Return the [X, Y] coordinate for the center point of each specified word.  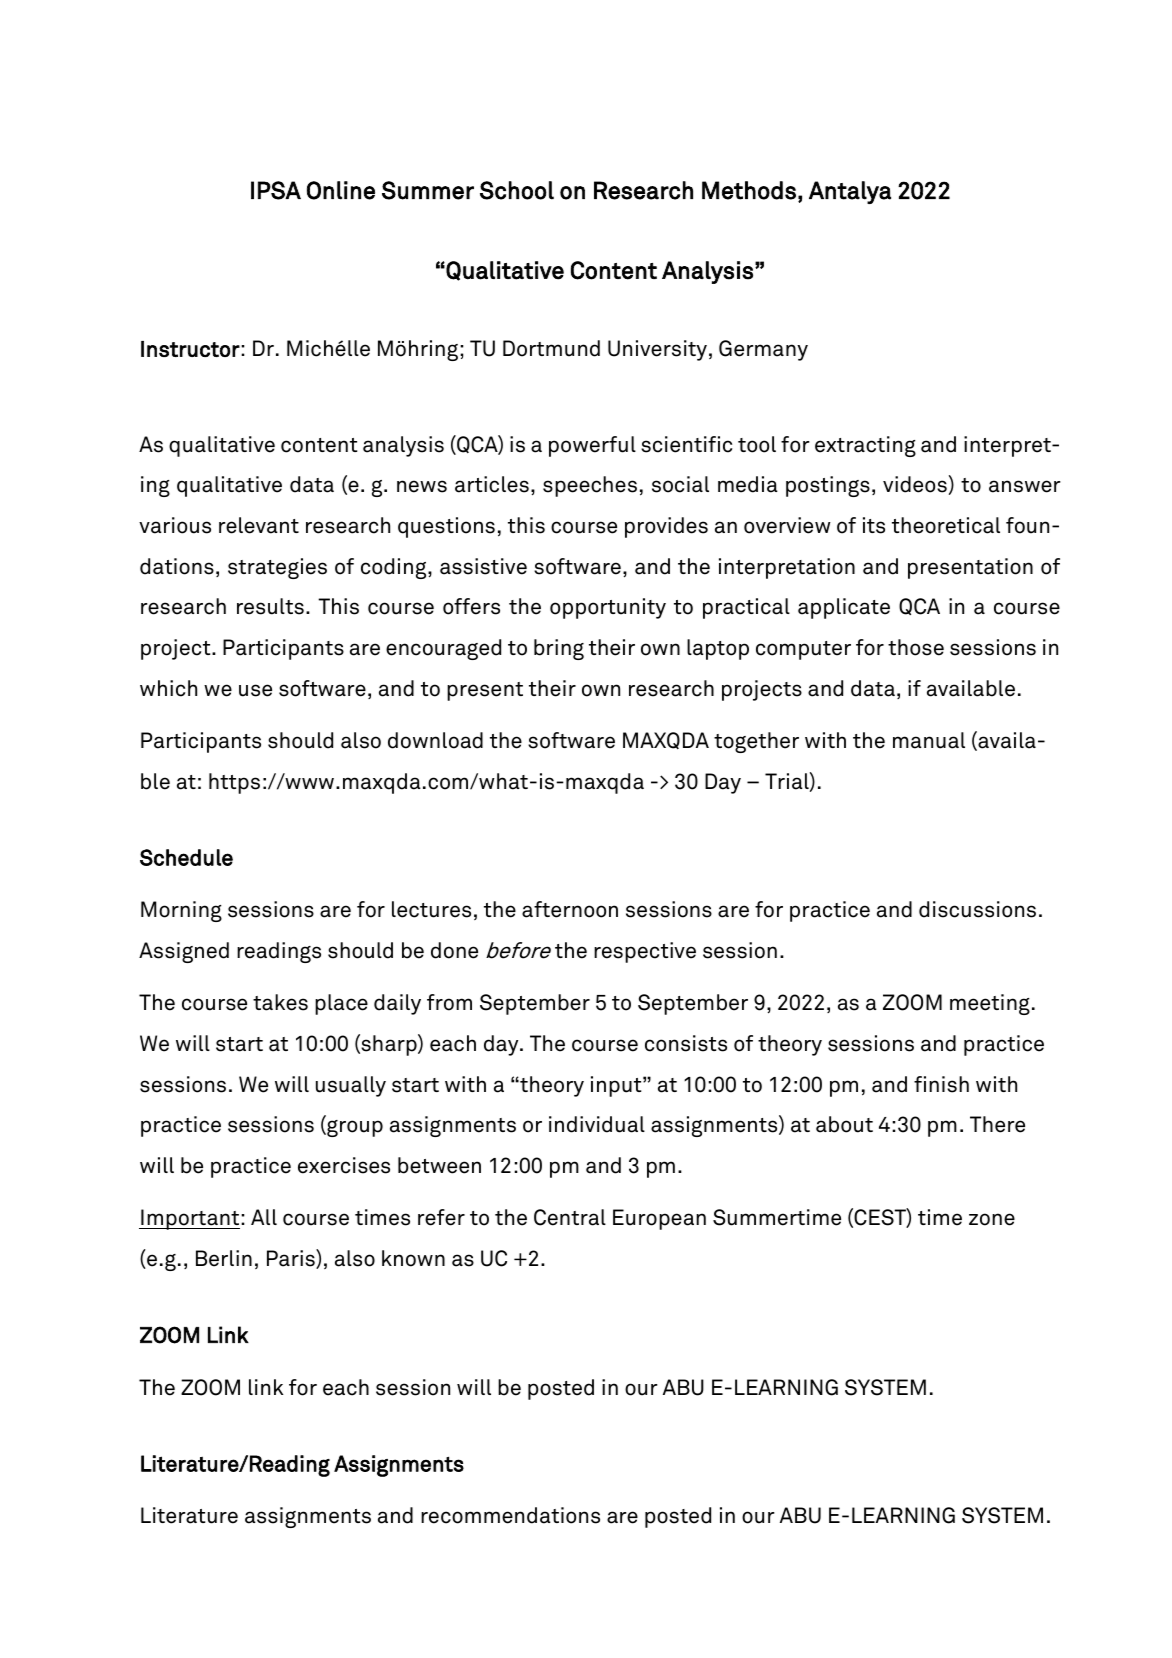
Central [570, 1217]
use [255, 690]
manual [929, 740]
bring [559, 649]
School [517, 190]
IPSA [276, 190]
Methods [749, 190]
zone [992, 1219]
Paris [292, 1259]
